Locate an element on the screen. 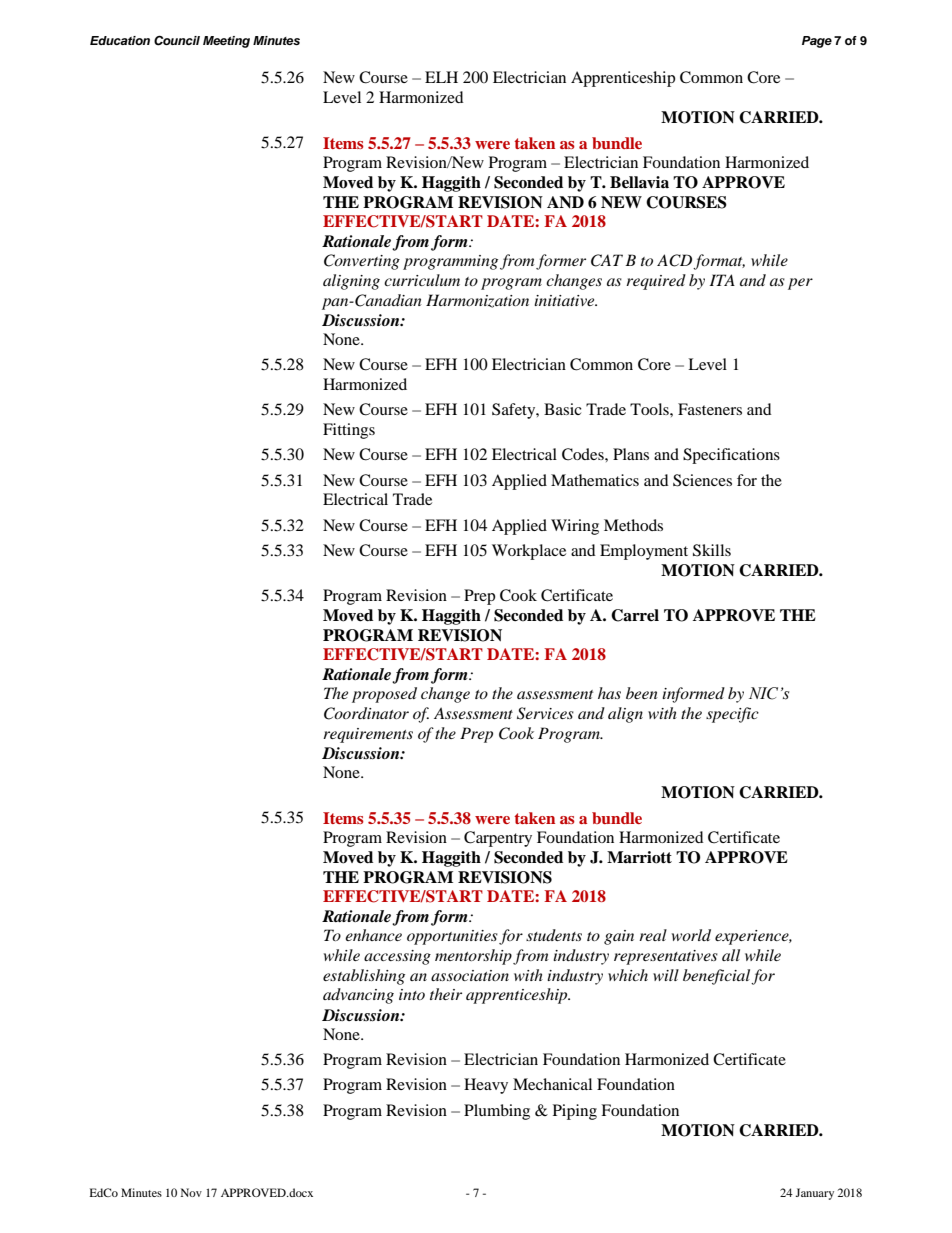  Meeting is located at coordinates (226, 42).
